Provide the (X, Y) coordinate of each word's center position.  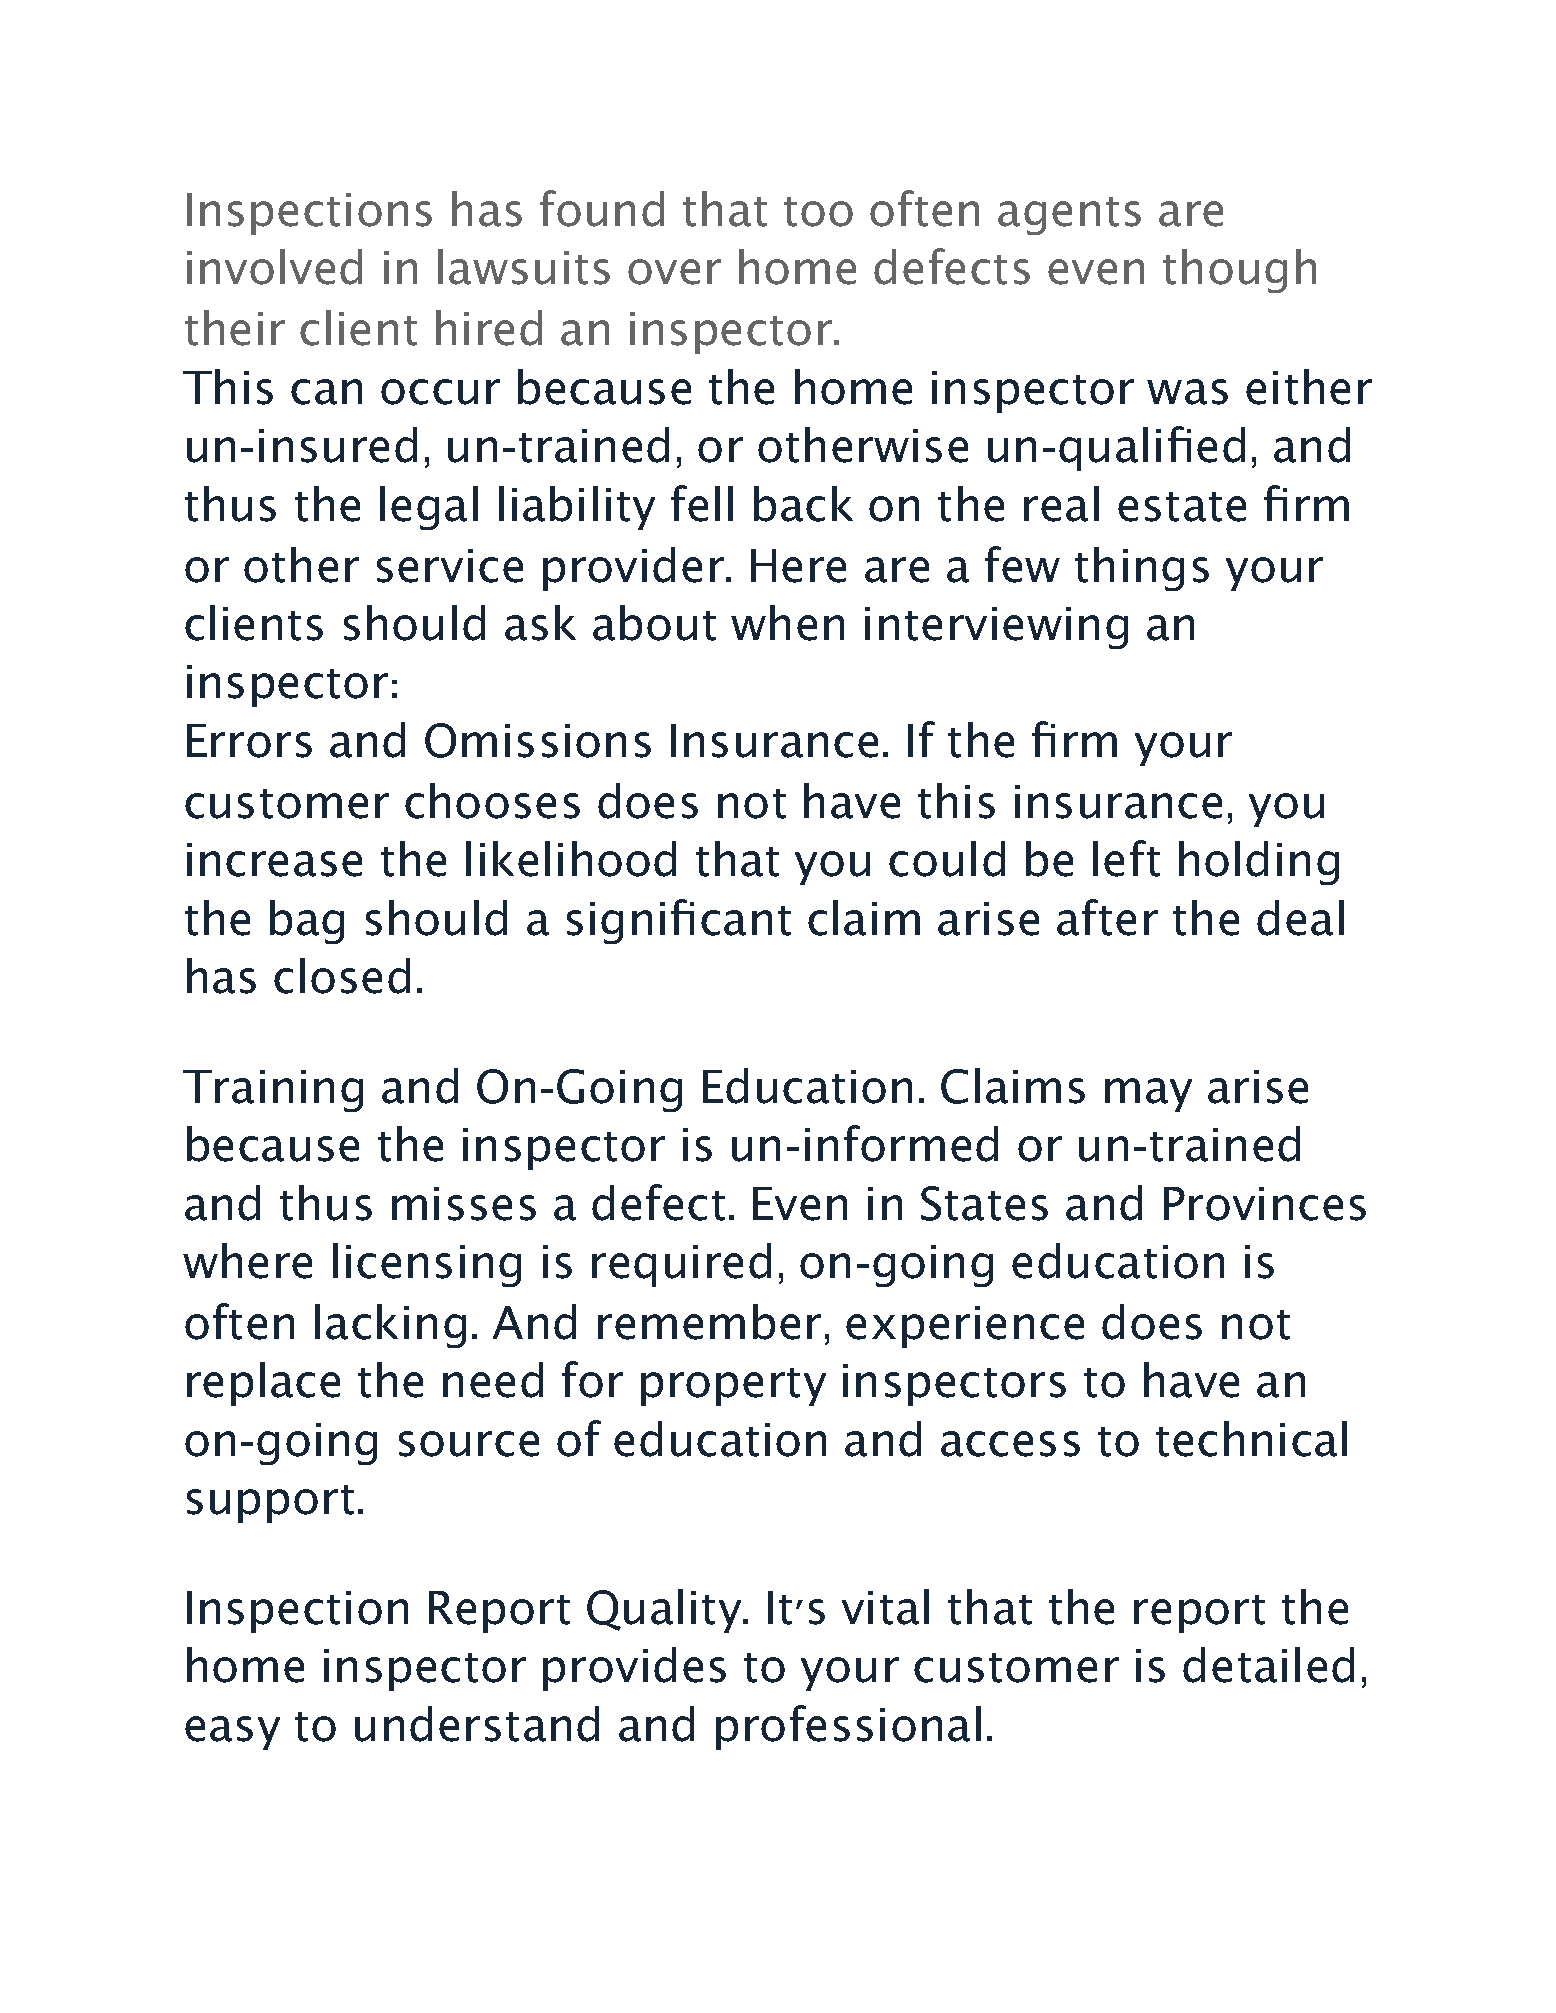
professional (848, 1727)
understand (477, 1724)
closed (342, 976)
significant (679, 921)
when (787, 623)
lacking (390, 1326)
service (450, 566)
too (818, 212)
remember (709, 1322)
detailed (1268, 1665)
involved (274, 267)
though (1239, 271)
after (1107, 917)
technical (1251, 1439)
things (1142, 569)
